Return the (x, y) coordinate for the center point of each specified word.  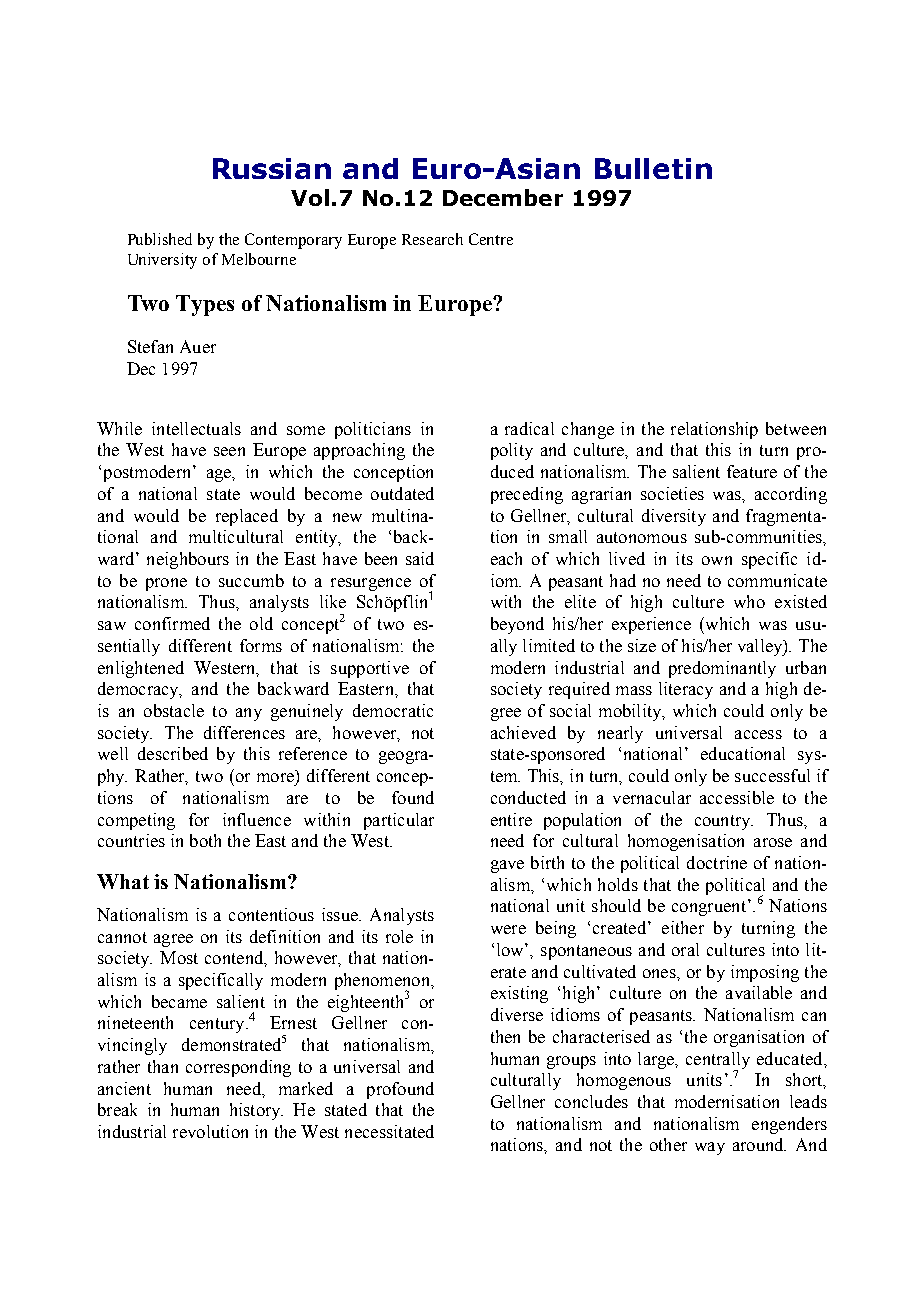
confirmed (172, 623)
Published (160, 239)
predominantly (722, 669)
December (503, 197)
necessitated (389, 1131)
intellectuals (196, 428)
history (256, 1111)
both (205, 840)
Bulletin (653, 168)
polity (512, 451)
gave (507, 866)
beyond (517, 625)
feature (752, 471)
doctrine (717, 862)
